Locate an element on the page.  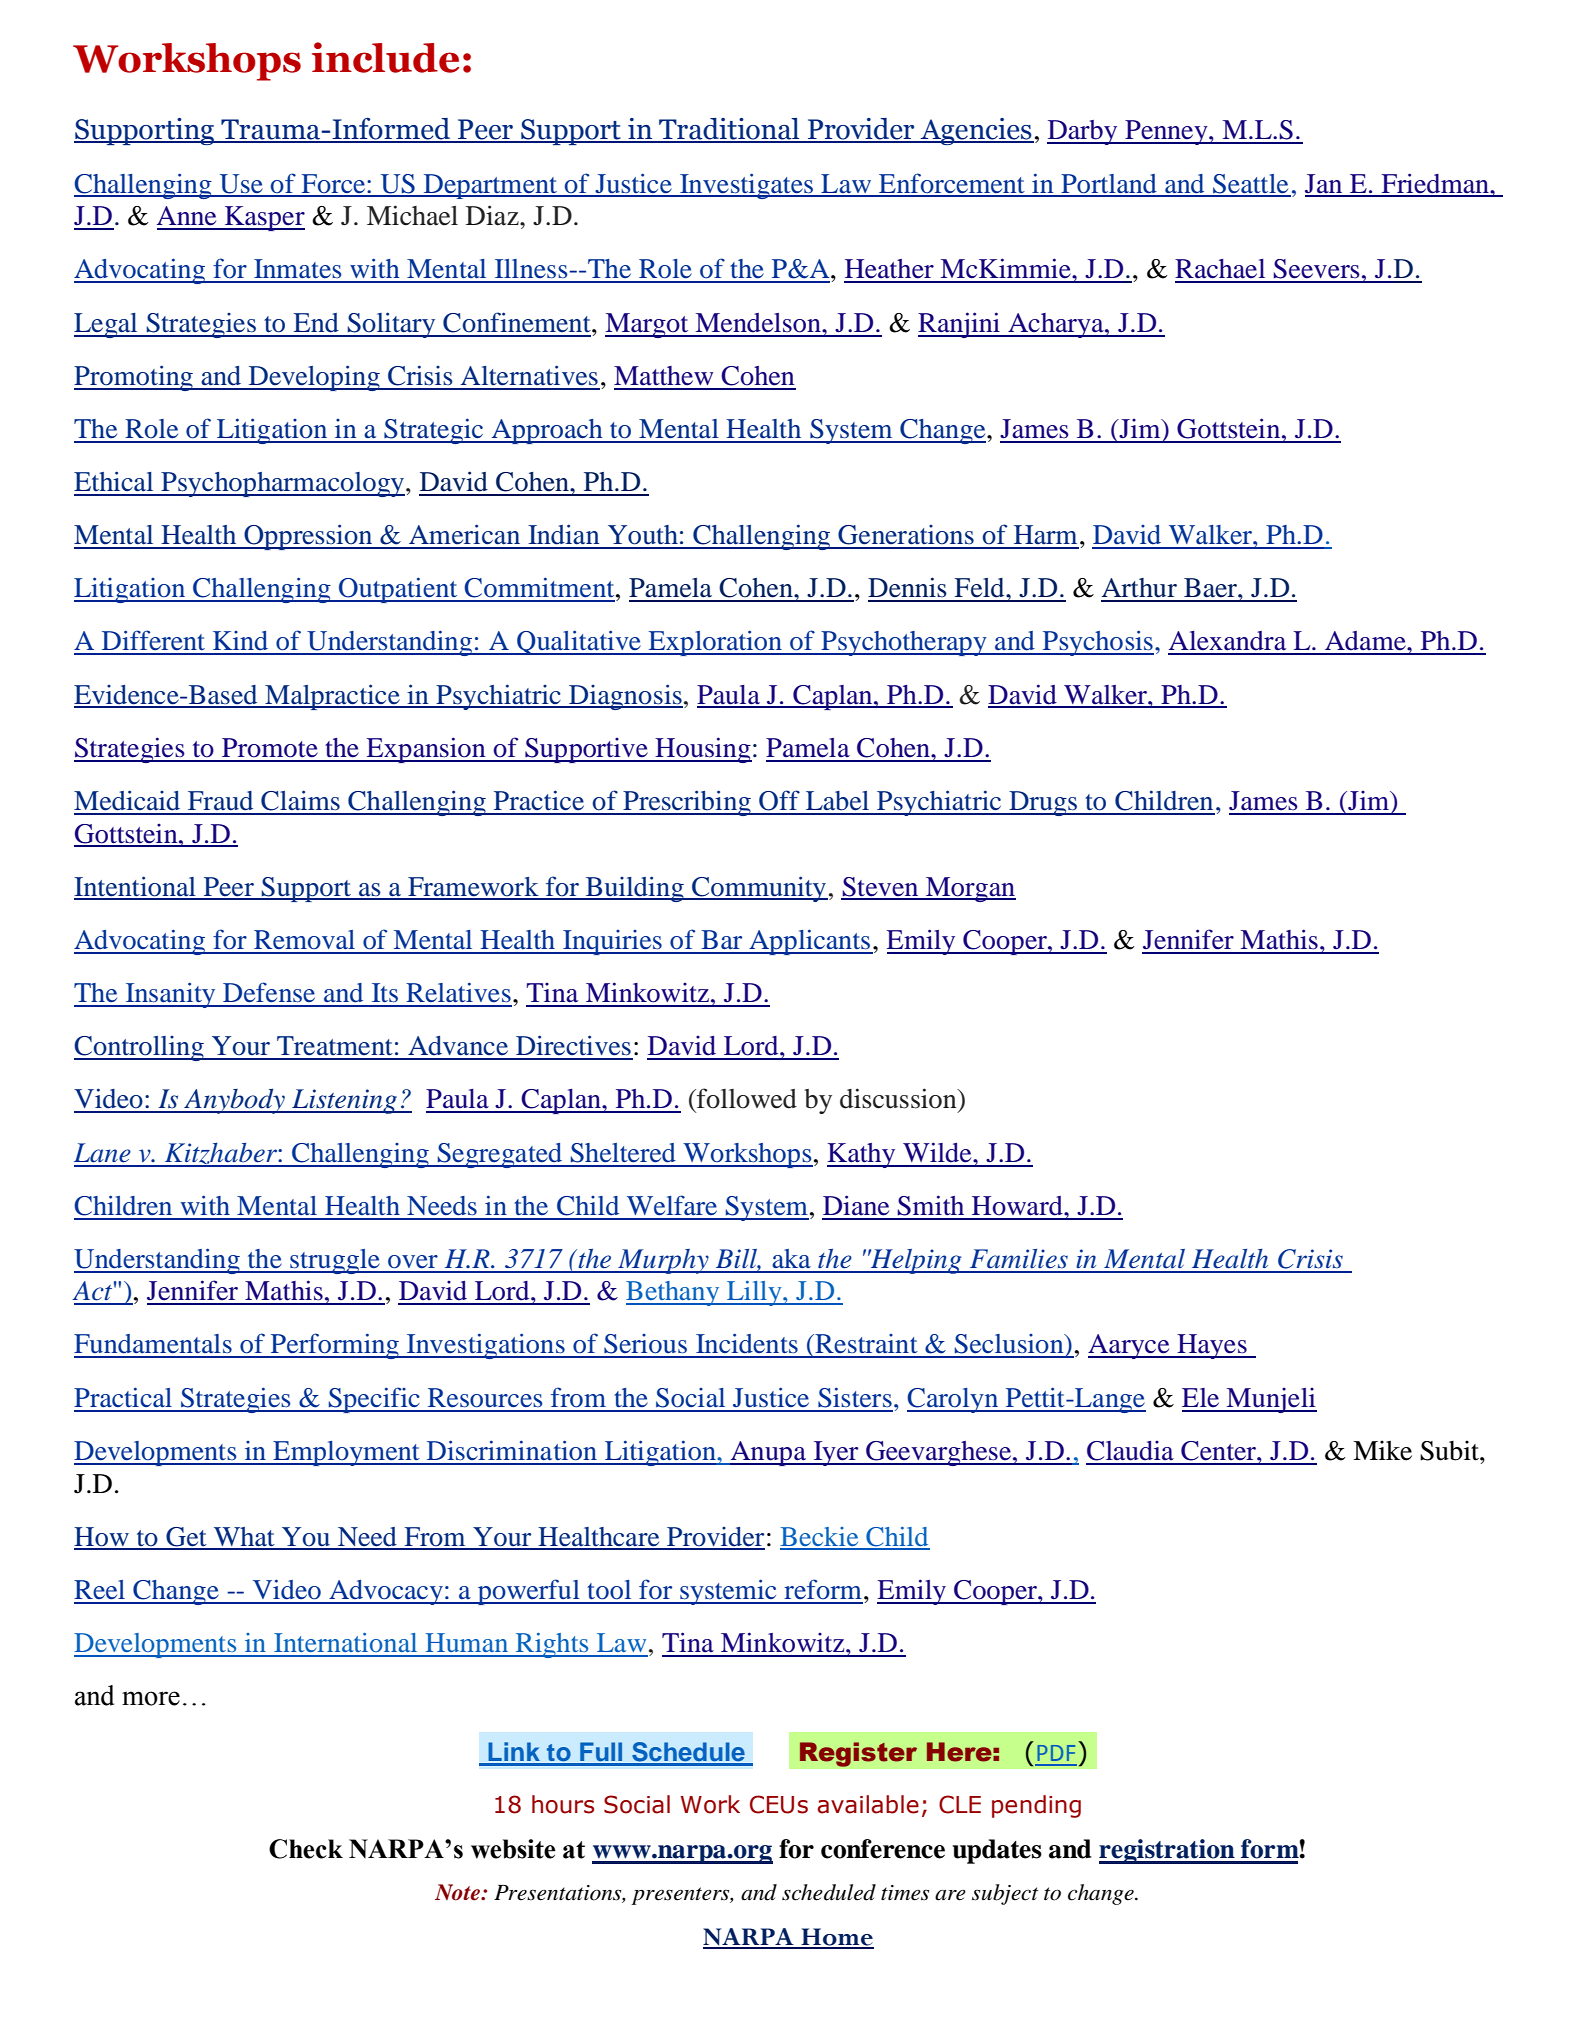
Check is located at coordinates (306, 1849).
